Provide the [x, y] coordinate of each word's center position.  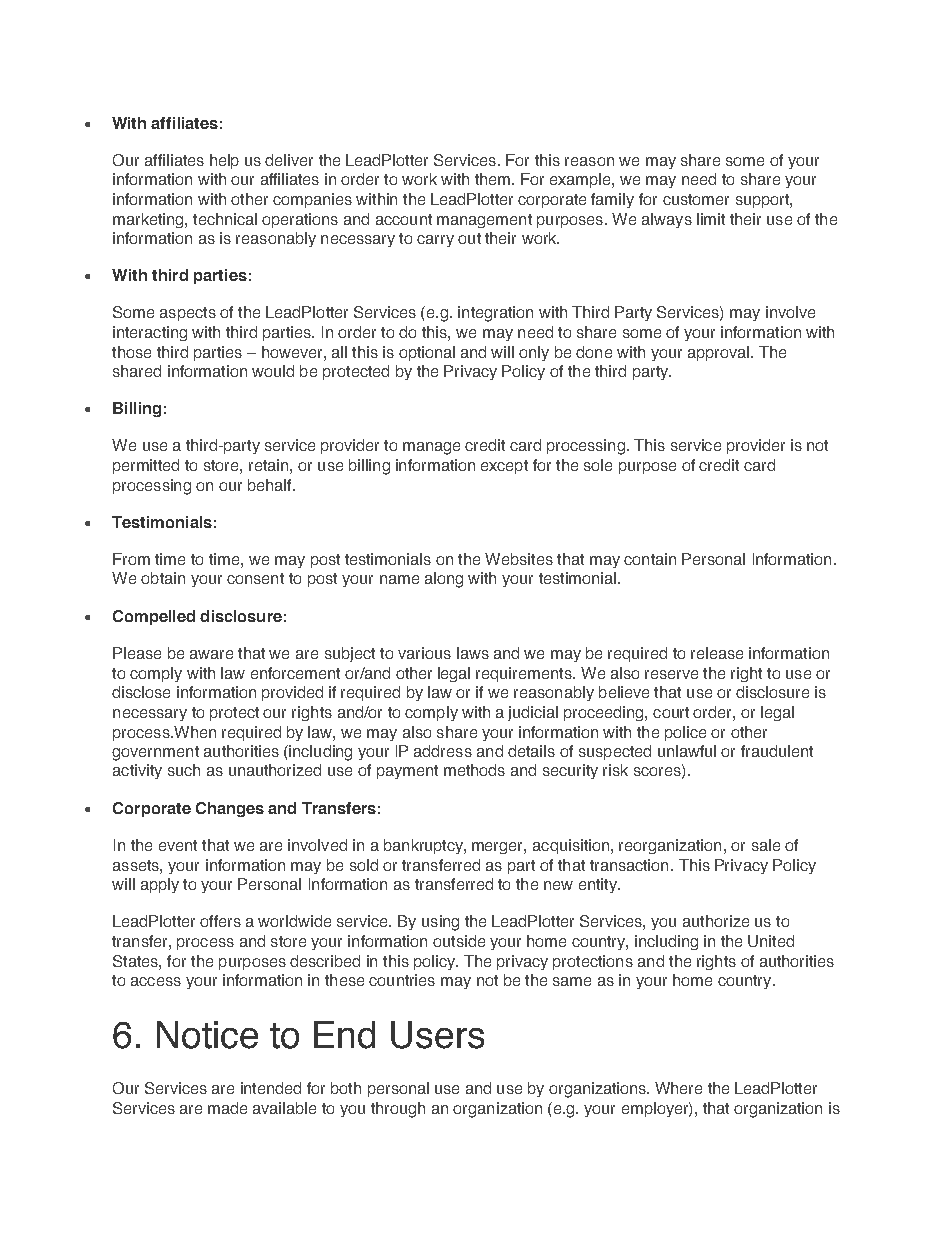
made [227, 1108]
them [492, 179]
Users [437, 1035]
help [224, 161]
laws [473, 653]
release [717, 653]
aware [211, 654]
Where [678, 1088]
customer [696, 199]
